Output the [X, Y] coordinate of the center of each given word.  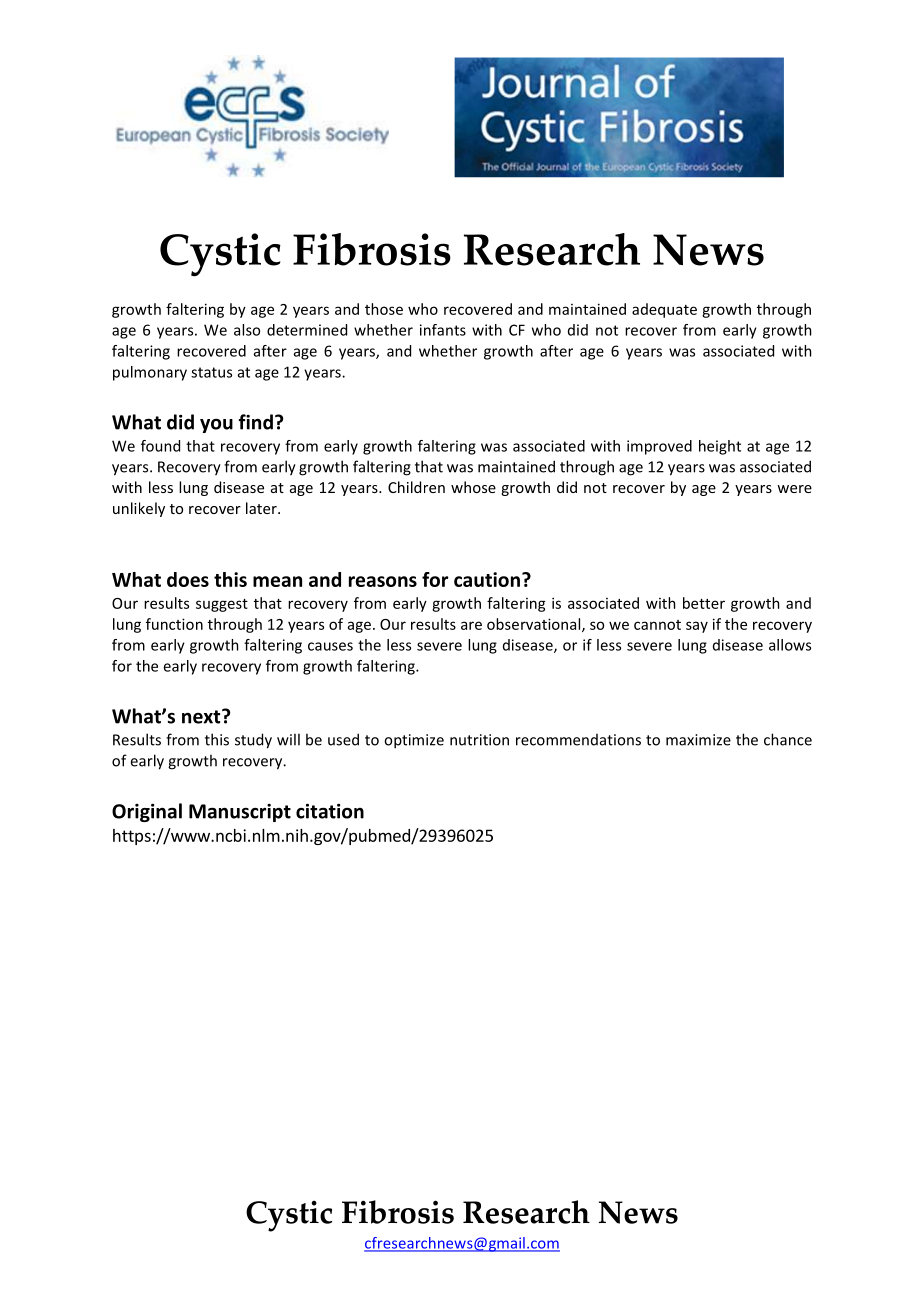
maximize [698, 740]
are [471, 625]
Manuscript [240, 813]
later [262, 508]
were [794, 489]
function [174, 624]
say [697, 627]
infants [443, 330]
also [247, 330]
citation [330, 811]
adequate [664, 310]
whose [473, 487]
